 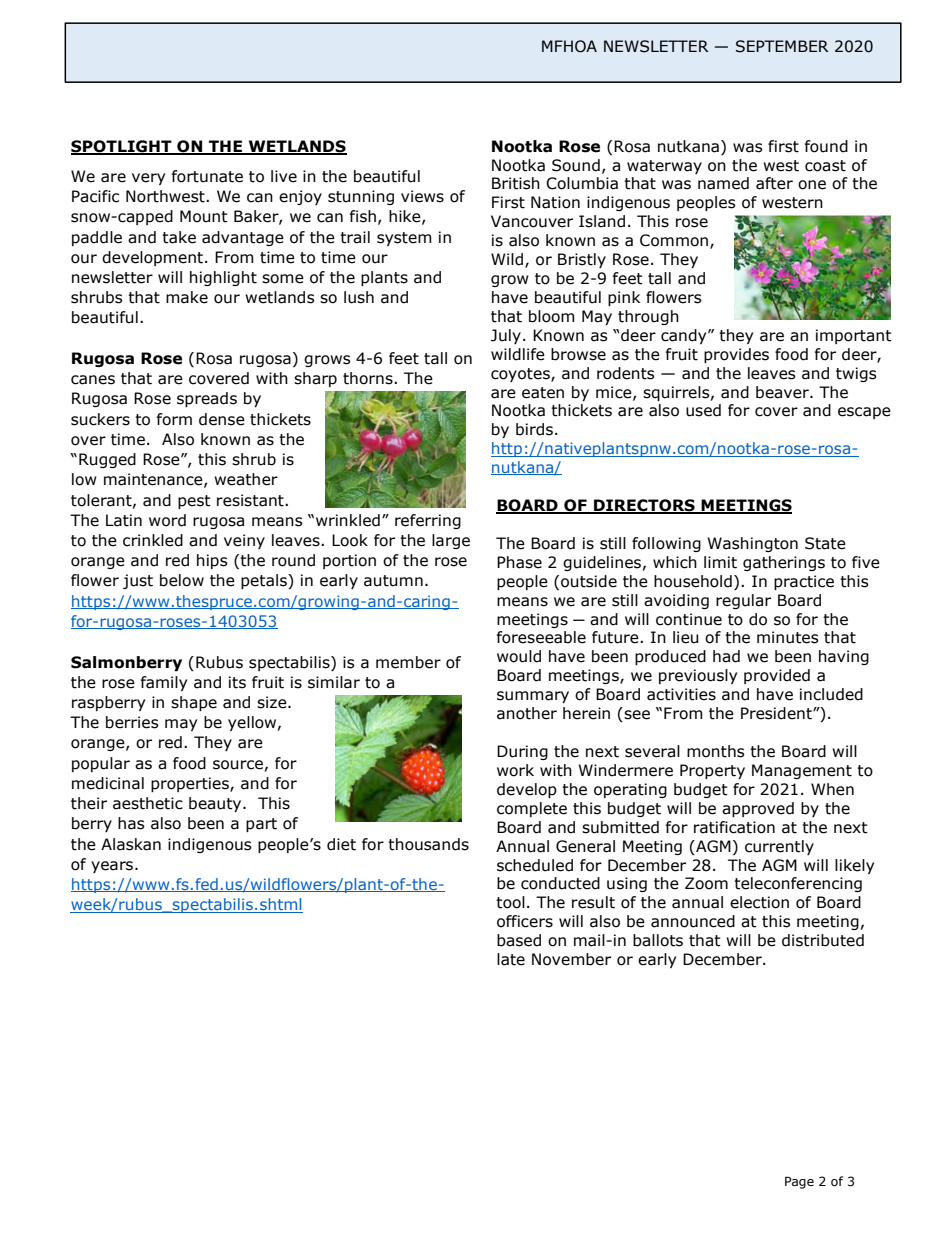 What do you see at coordinates (113, 867) in the screenshot?
I see `years` at bounding box center [113, 867].
